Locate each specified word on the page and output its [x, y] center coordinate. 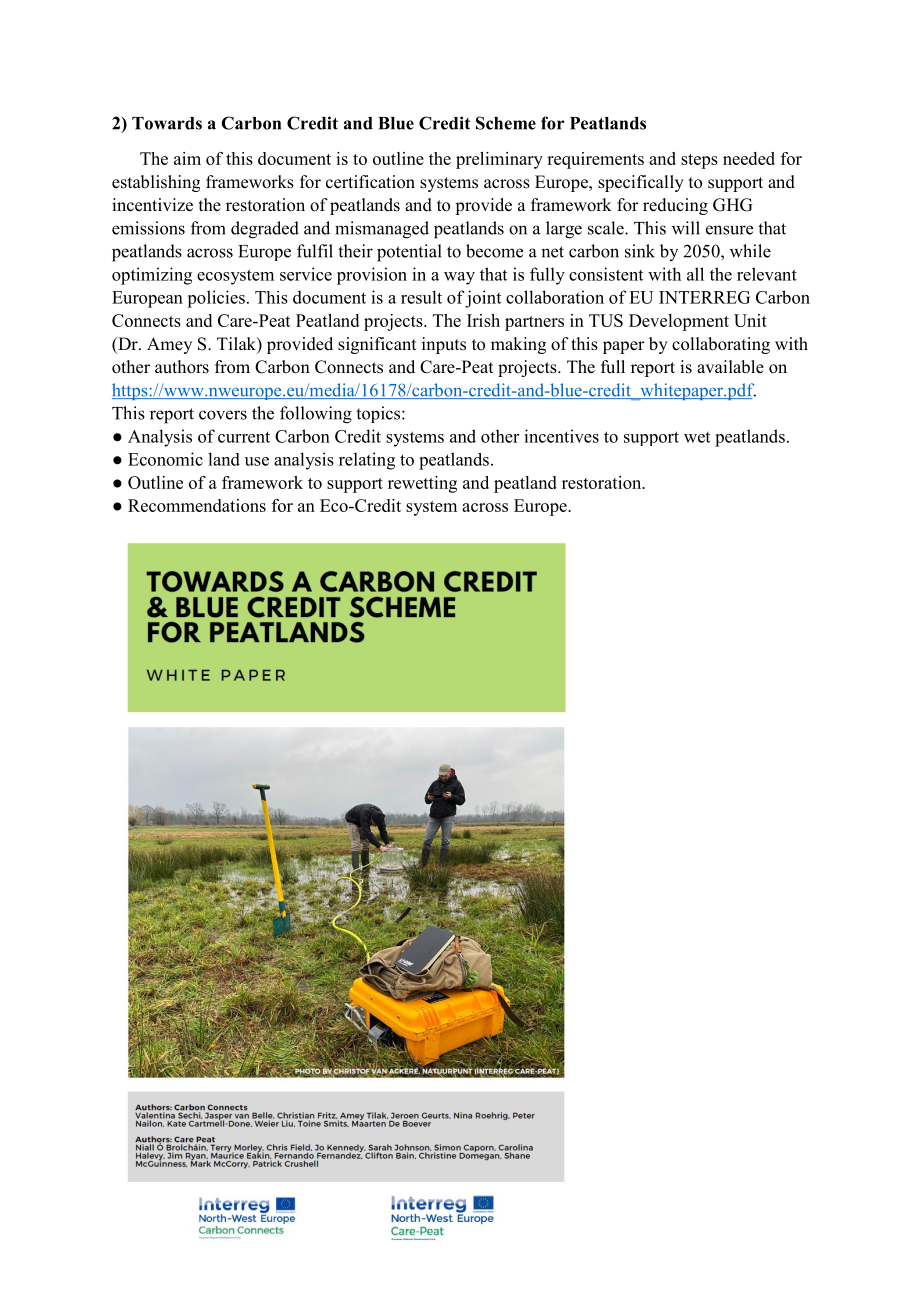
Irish [483, 320]
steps [699, 161]
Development [679, 322]
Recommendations [197, 505]
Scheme [506, 123]
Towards [167, 123]
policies [216, 299]
